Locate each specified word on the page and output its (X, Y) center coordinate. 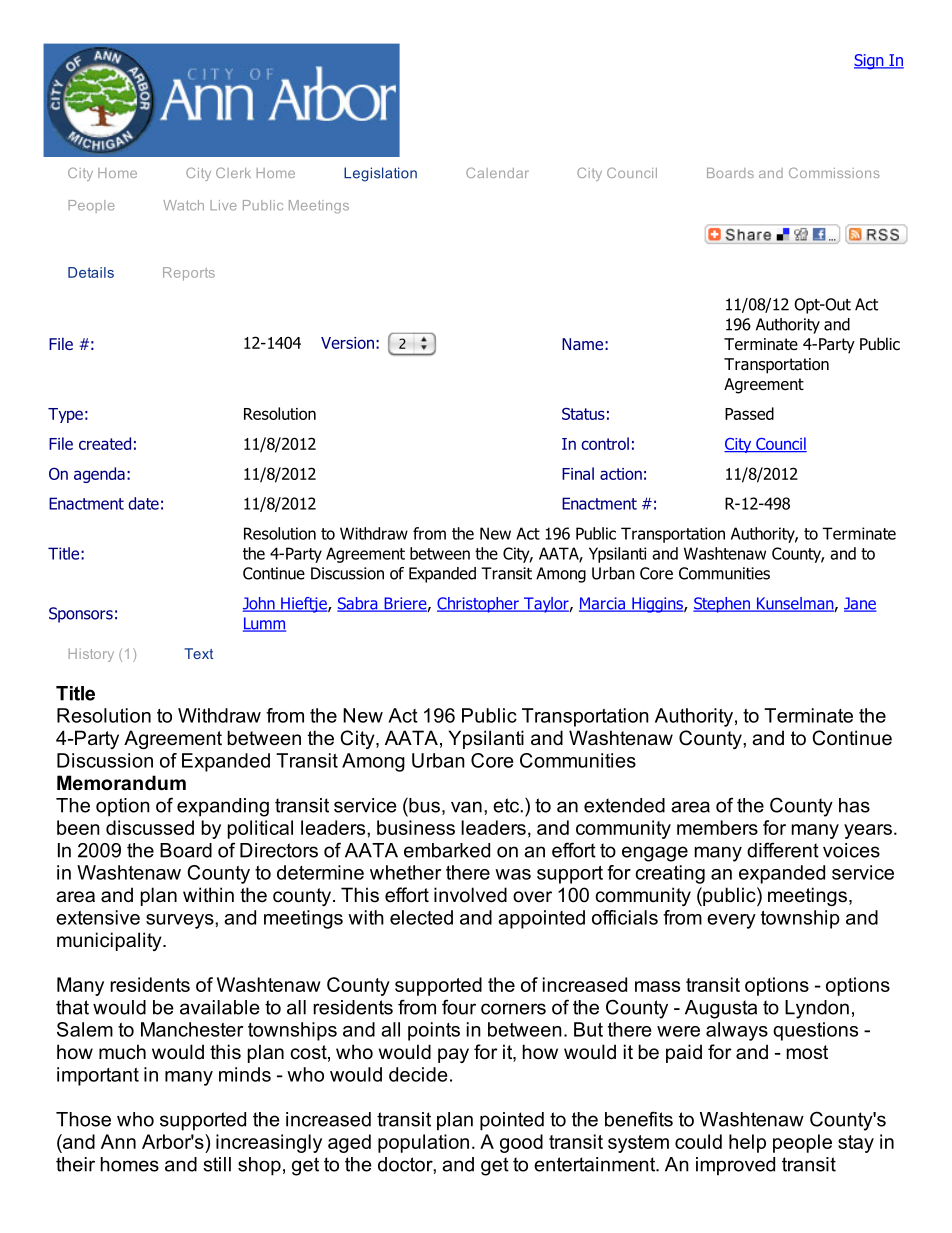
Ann (118, 1141)
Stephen (722, 605)
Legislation (380, 174)
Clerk (233, 173)
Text (198, 653)
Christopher (479, 605)
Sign (870, 62)
